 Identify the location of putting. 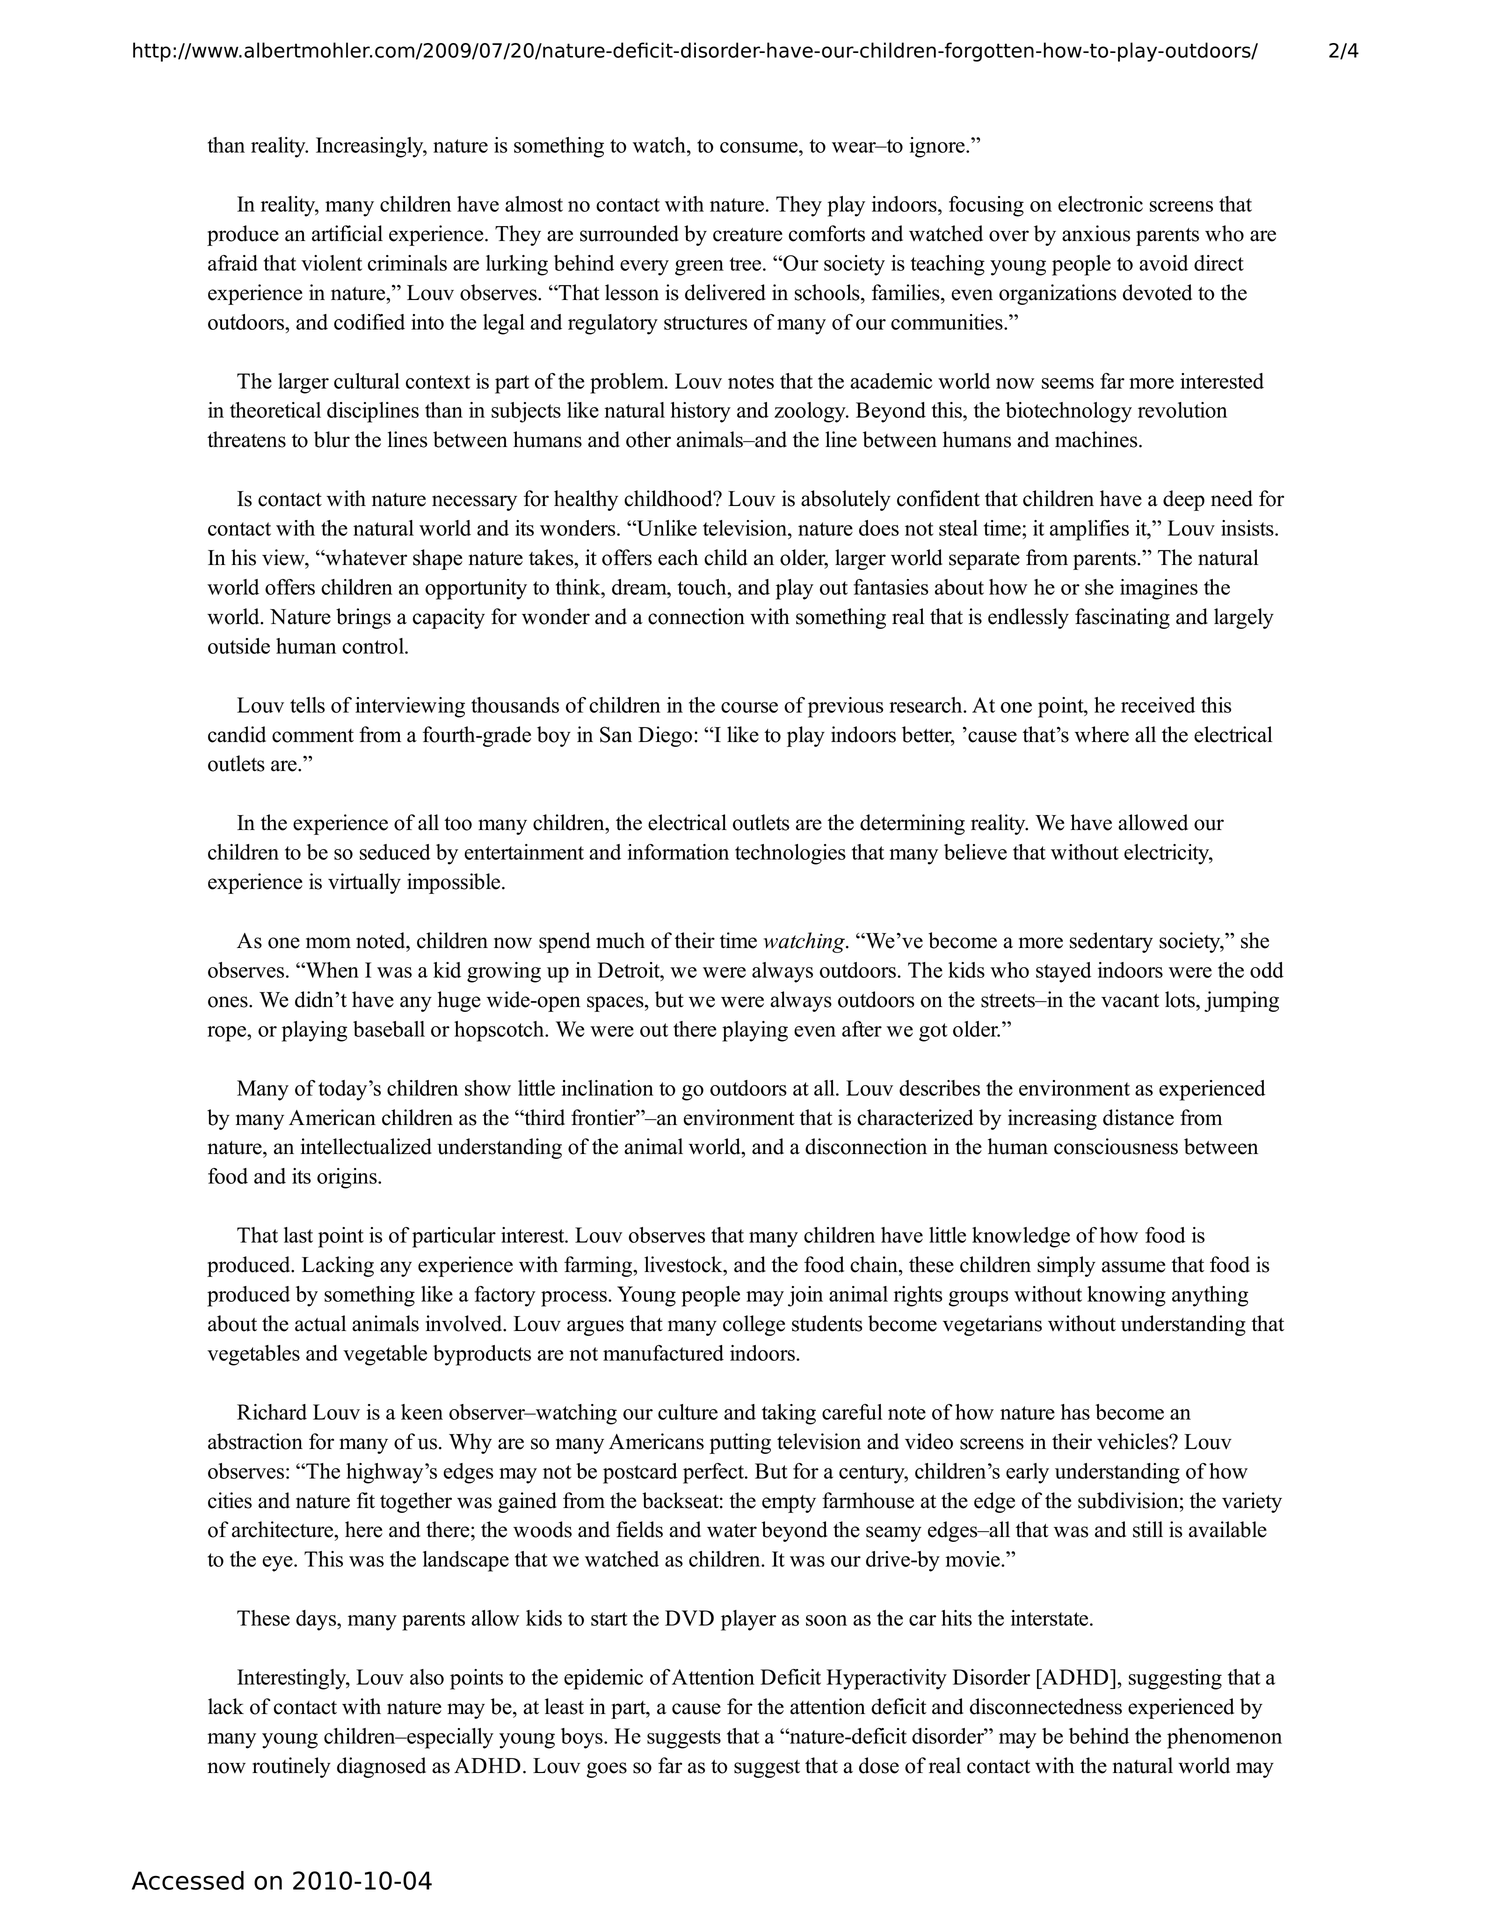
(740, 1443).
